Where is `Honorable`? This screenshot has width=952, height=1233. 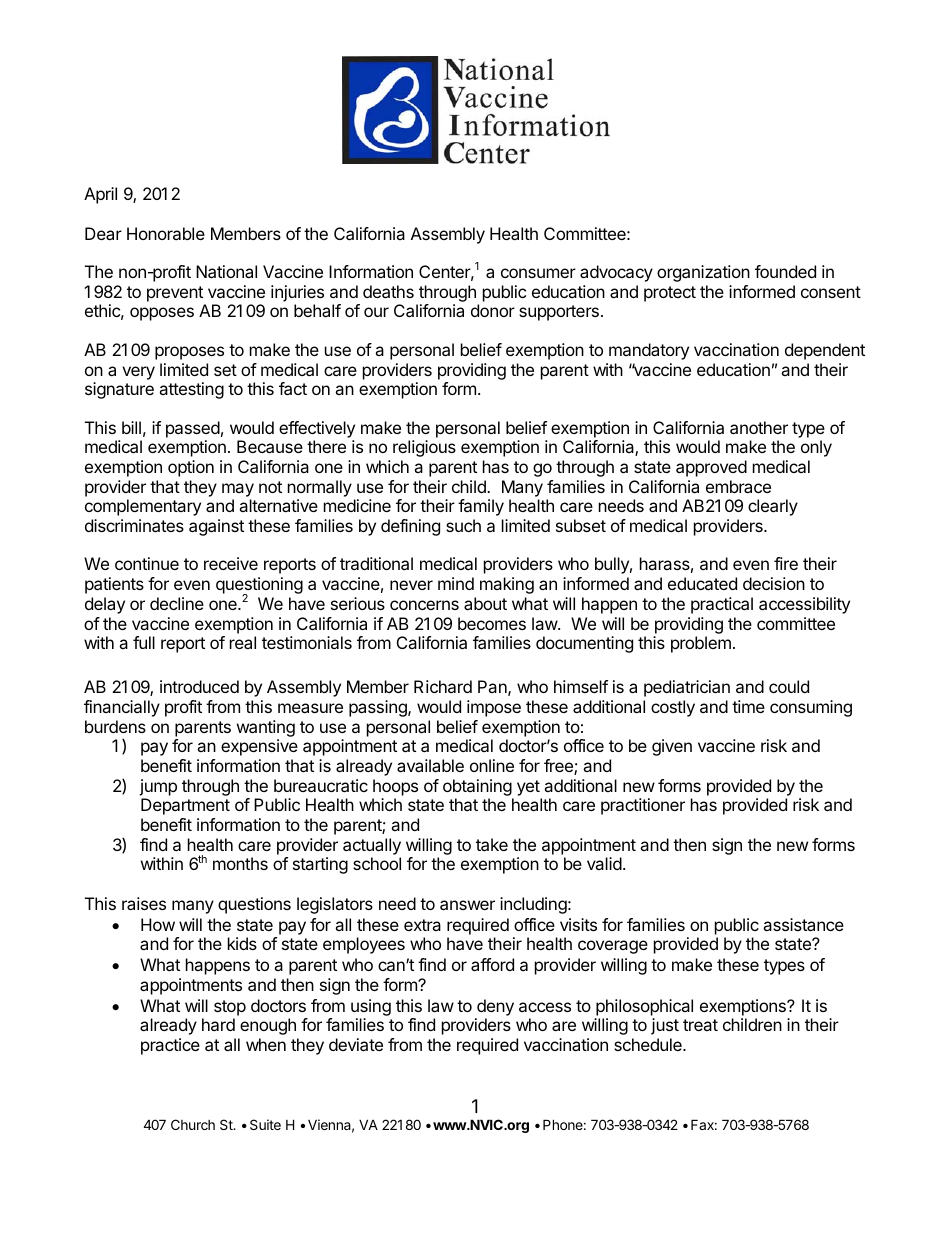 Honorable is located at coordinates (166, 233).
